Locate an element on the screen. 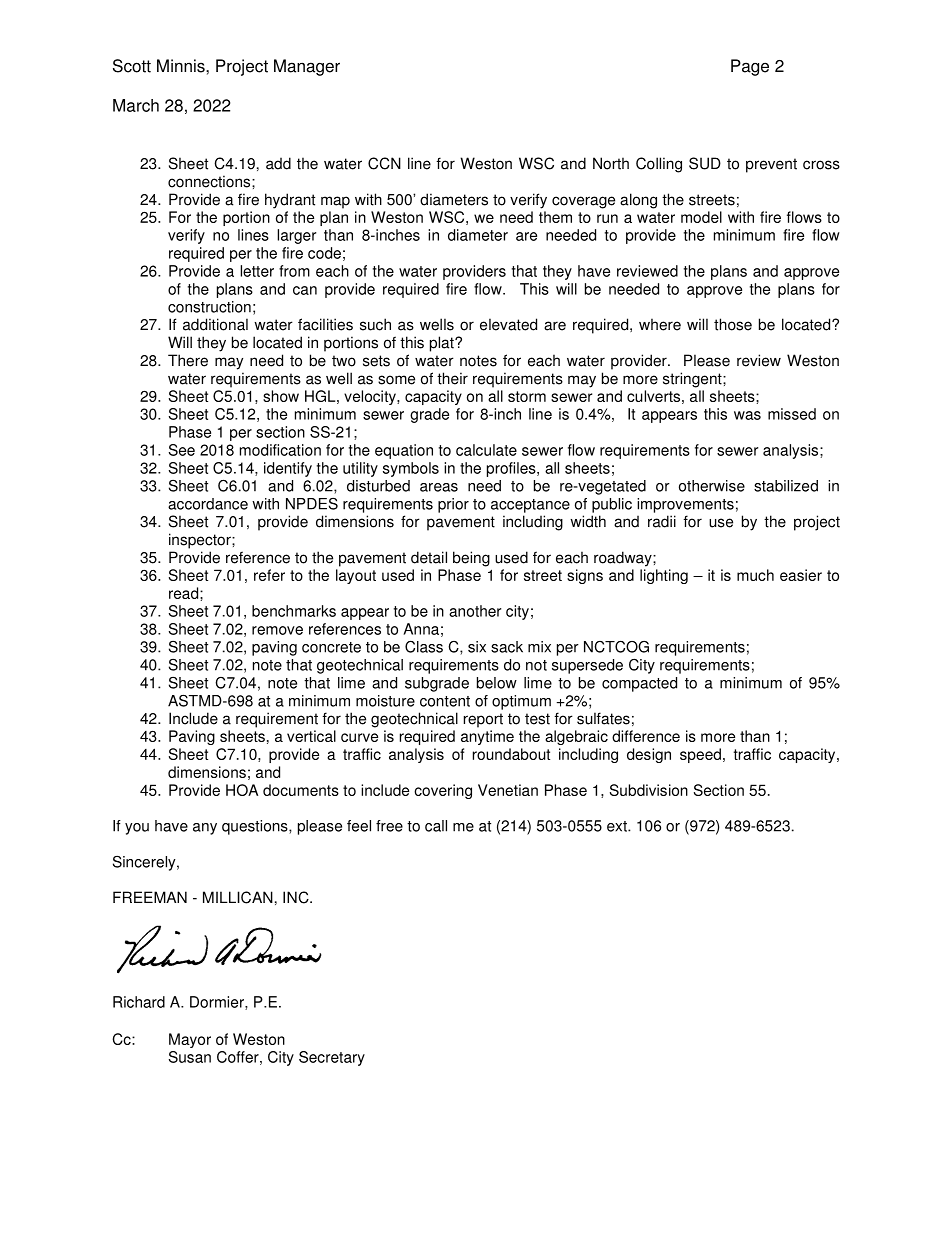  Page is located at coordinates (750, 67).
